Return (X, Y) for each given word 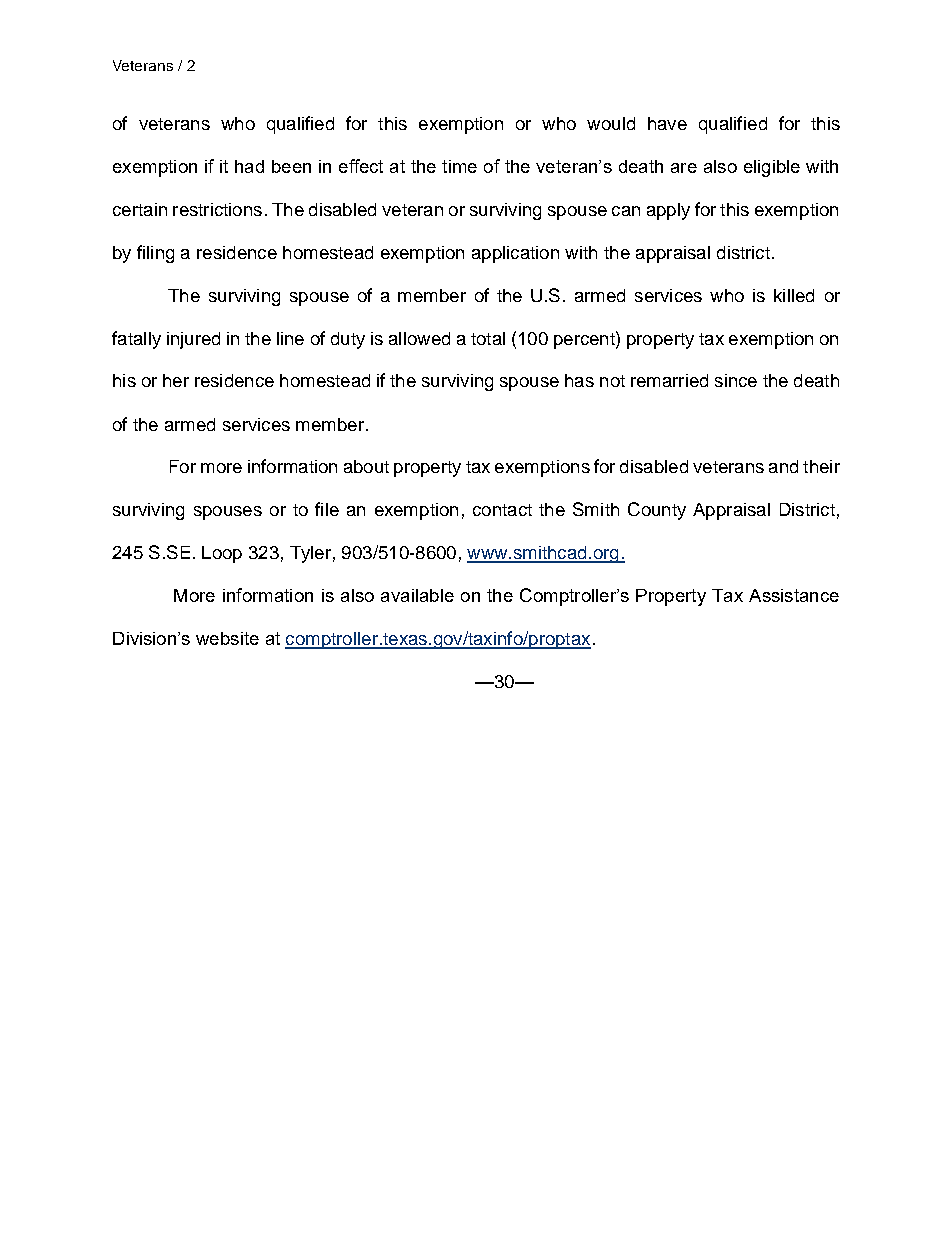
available (417, 595)
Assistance (794, 595)
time (459, 166)
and (783, 466)
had (249, 166)
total (488, 338)
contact (502, 510)
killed (794, 295)
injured (193, 340)
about (366, 466)
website (227, 638)
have (667, 123)
